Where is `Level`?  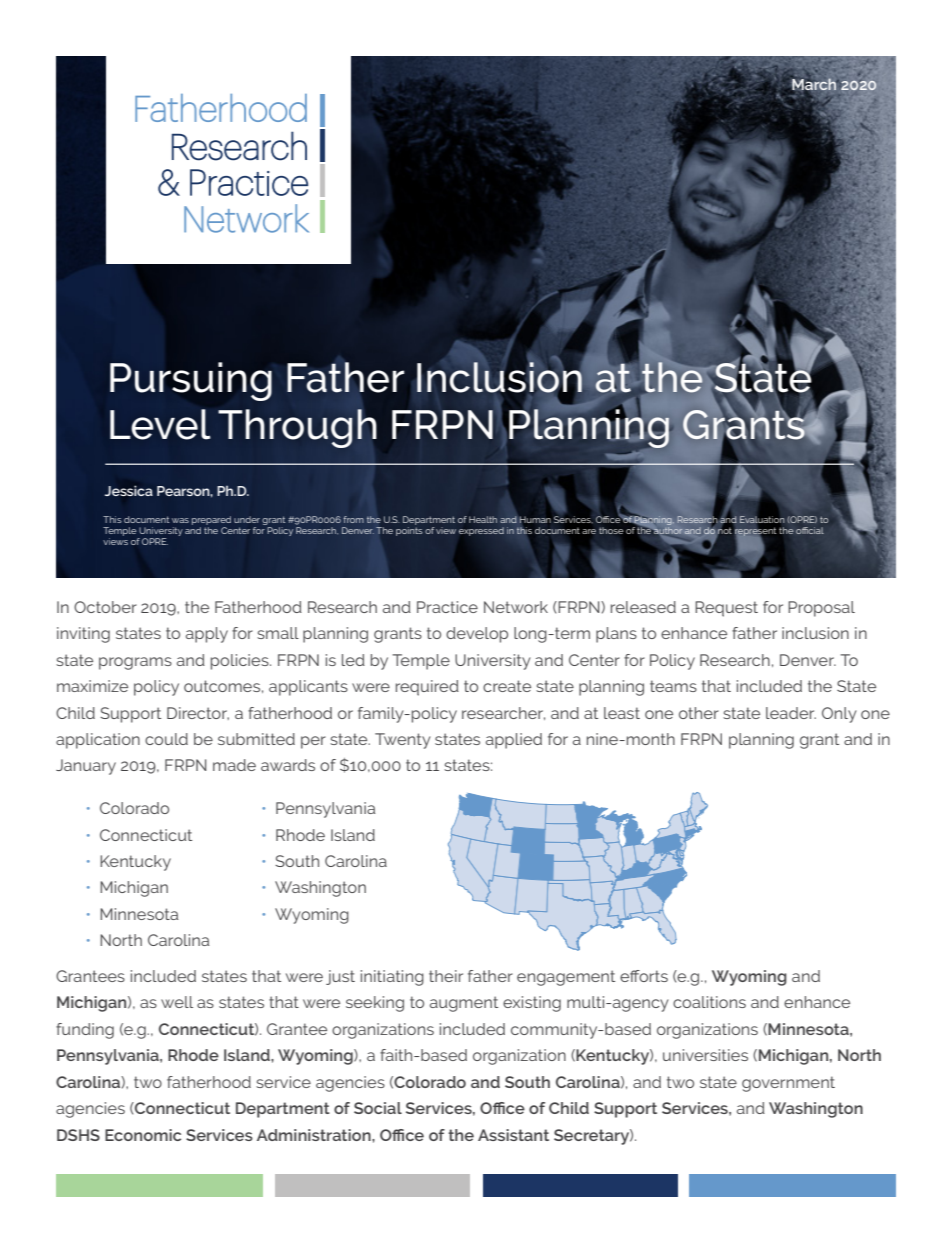
Level is located at coordinates (160, 424).
